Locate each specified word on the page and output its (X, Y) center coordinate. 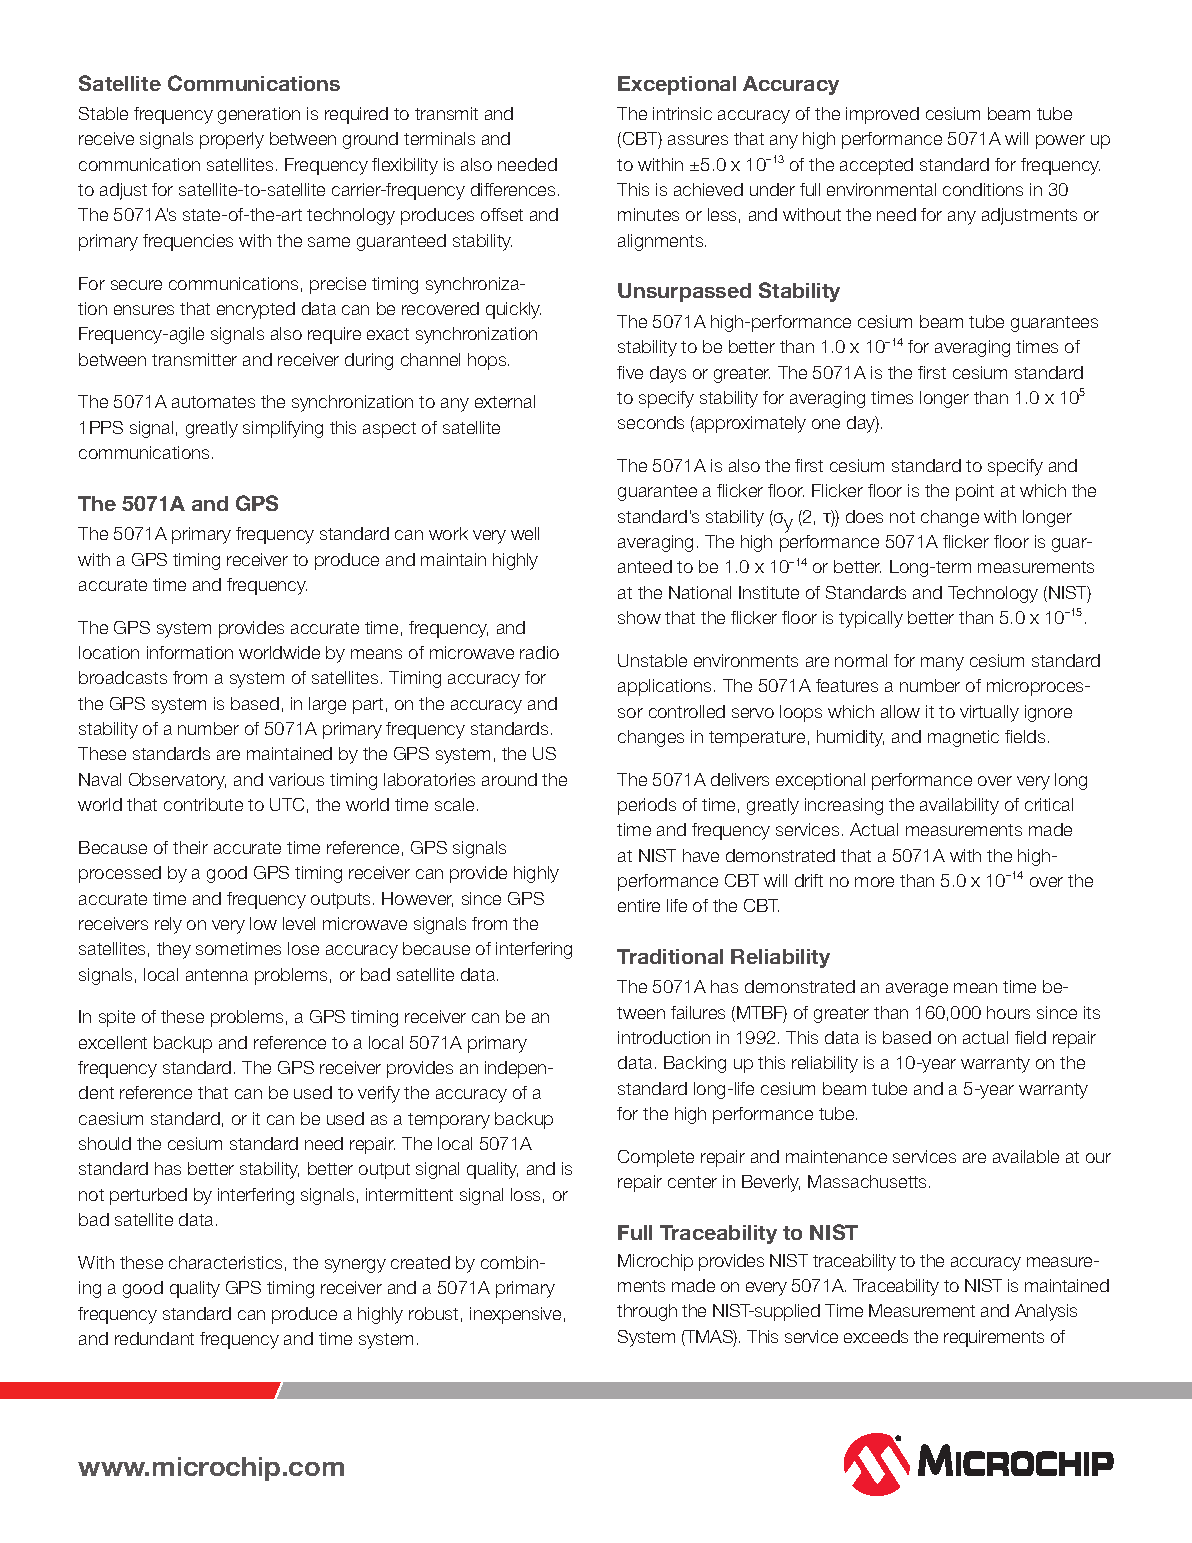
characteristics (225, 1262)
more (874, 882)
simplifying (283, 429)
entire (639, 905)
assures (698, 140)
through (647, 1312)
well (525, 533)
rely (168, 925)
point (975, 492)
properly (232, 140)
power (1060, 142)
